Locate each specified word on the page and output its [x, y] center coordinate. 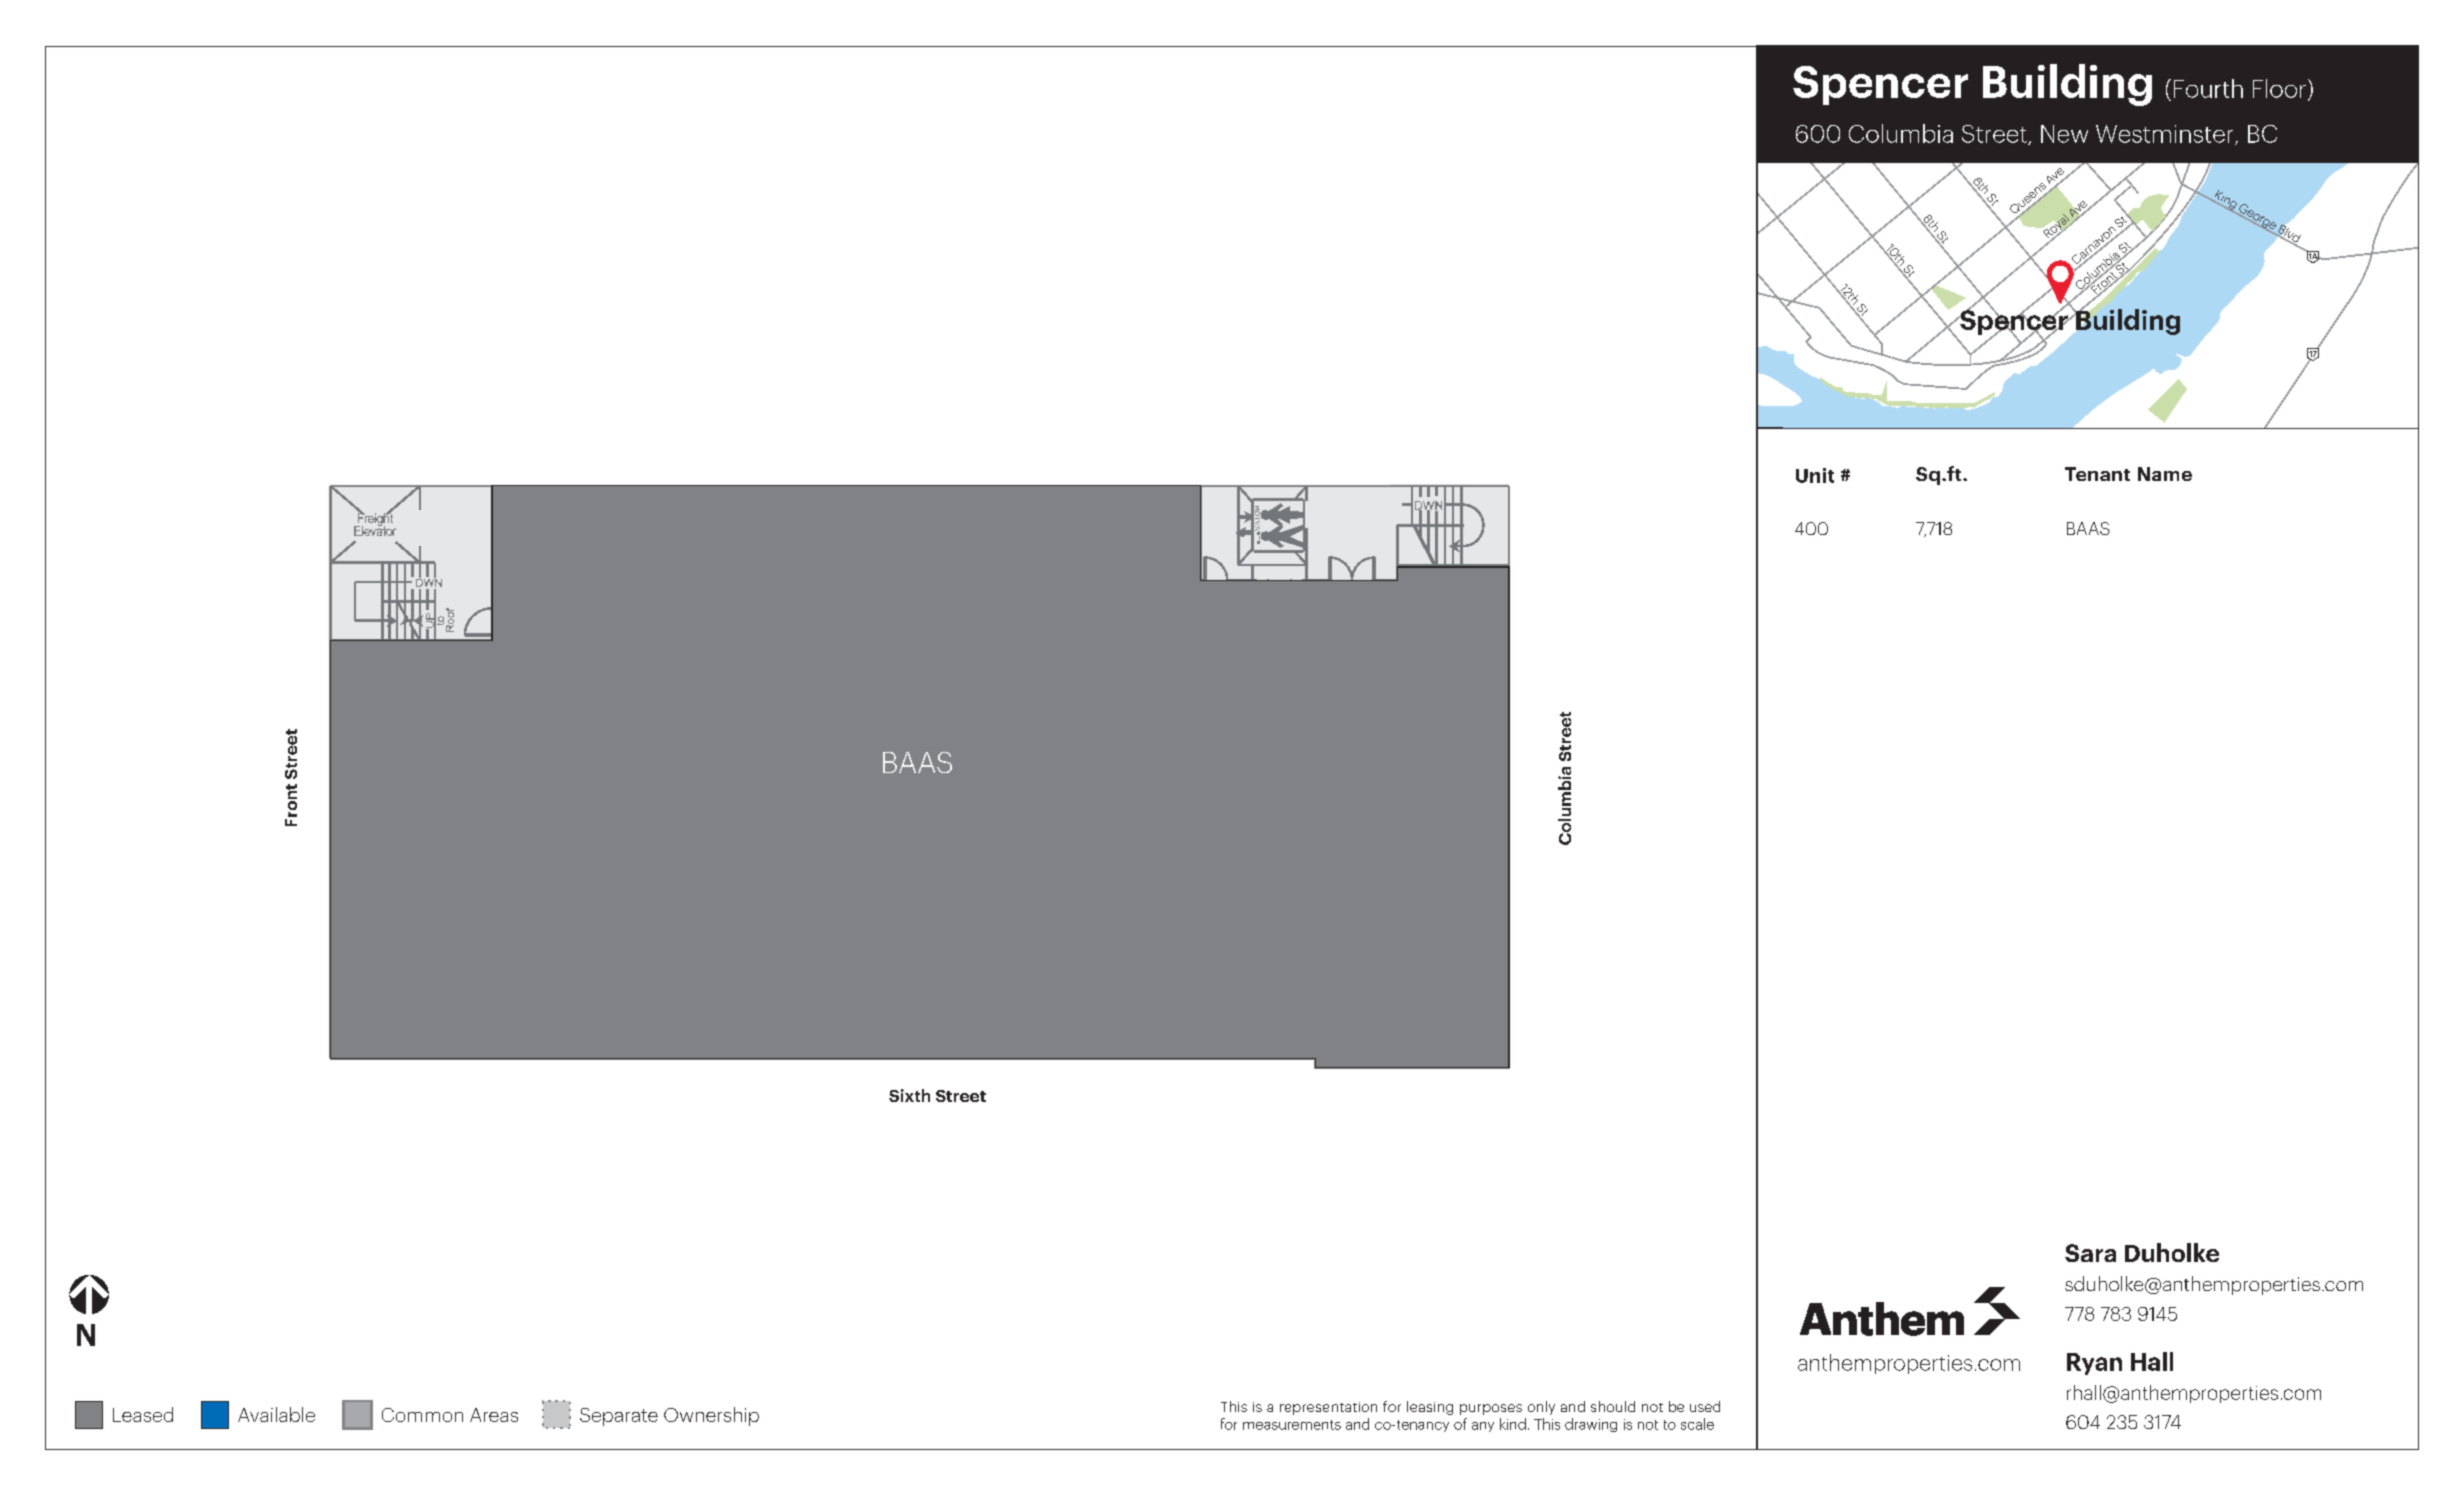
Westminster [2166, 135]
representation [1328, 1408]
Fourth [2208, 88]
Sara [2090, 1253]
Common [422, 1415]
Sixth [909, 1095]
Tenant [2097, 474]
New [2064, 134]
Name [2165, 474]
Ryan [2094, 1364]
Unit [1815, 475]
